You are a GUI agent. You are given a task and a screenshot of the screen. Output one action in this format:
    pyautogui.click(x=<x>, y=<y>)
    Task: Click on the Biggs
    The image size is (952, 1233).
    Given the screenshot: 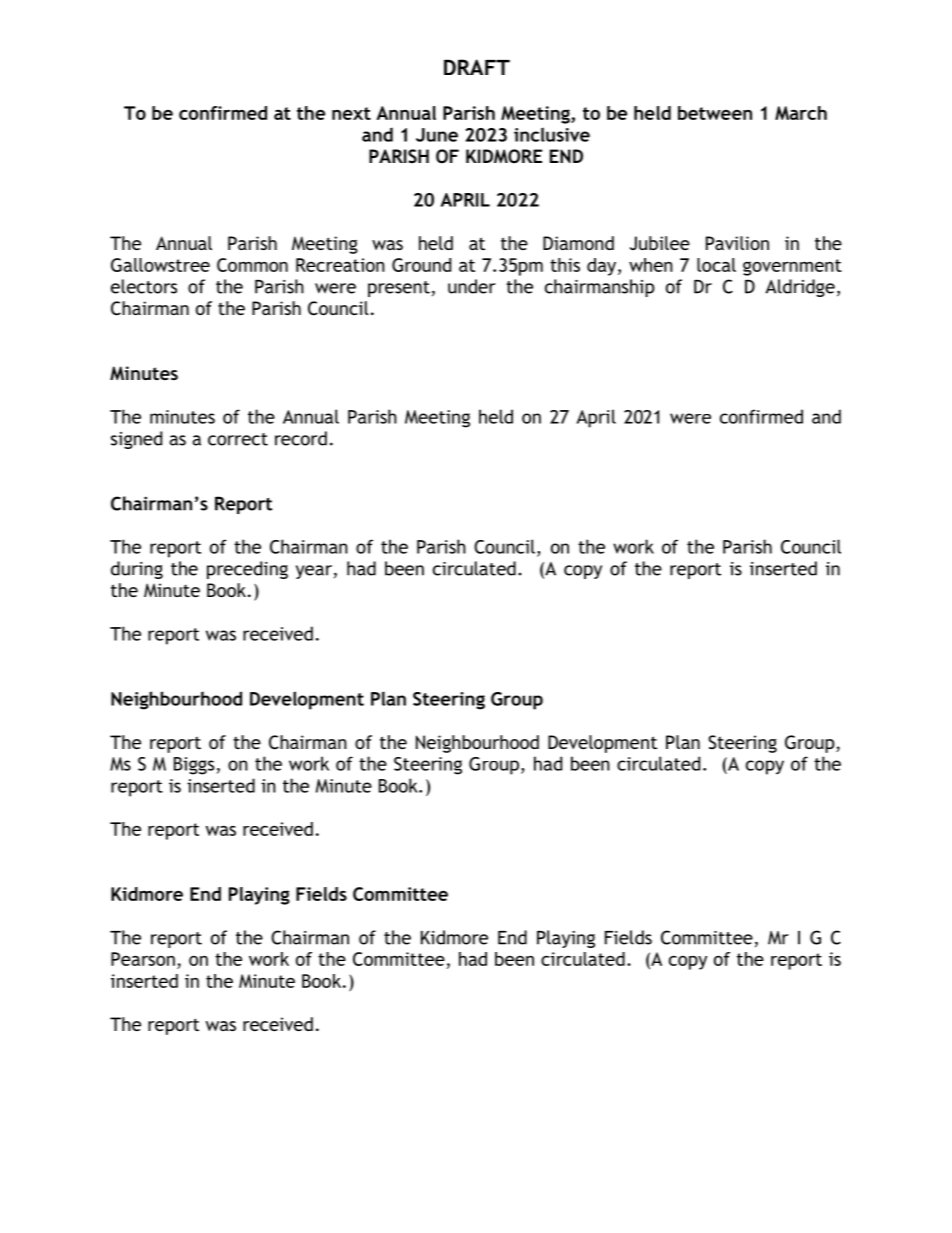 What is the action you would take?
    pyautogui.click(x=194, y=766)
